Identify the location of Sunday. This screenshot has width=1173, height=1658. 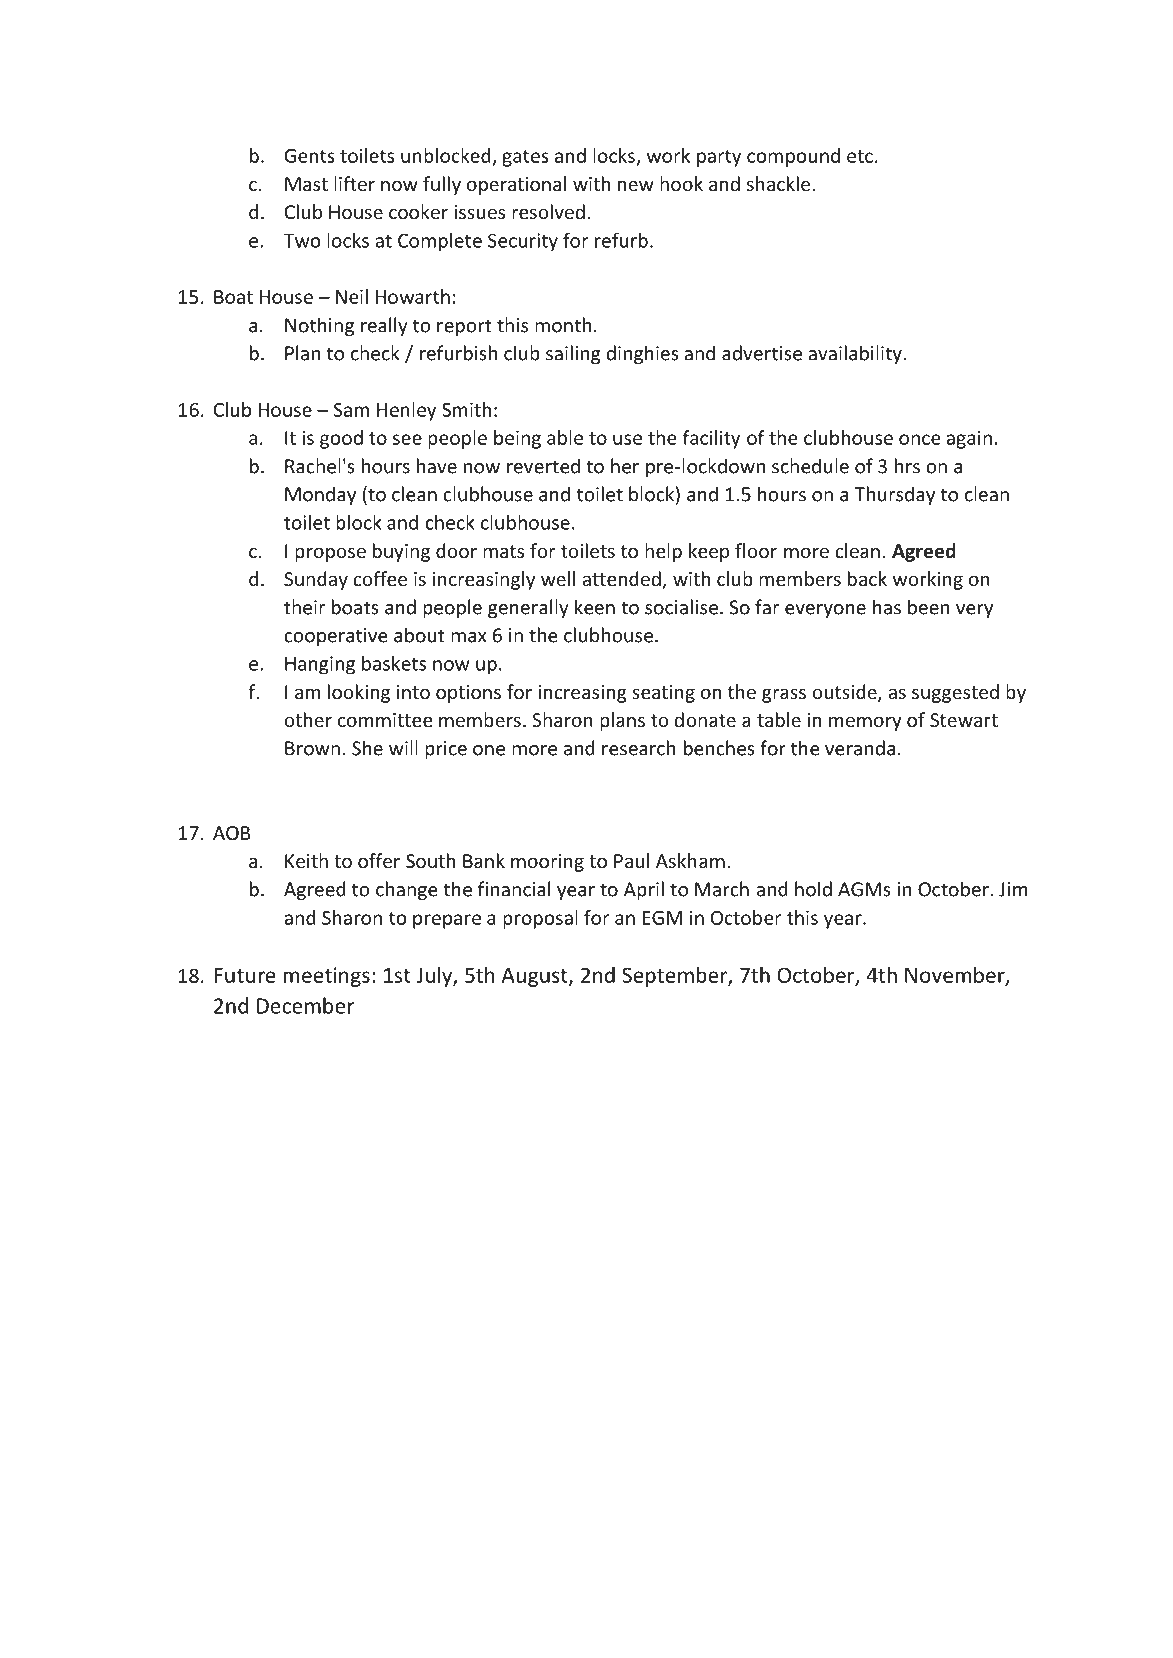
(316, 580).
